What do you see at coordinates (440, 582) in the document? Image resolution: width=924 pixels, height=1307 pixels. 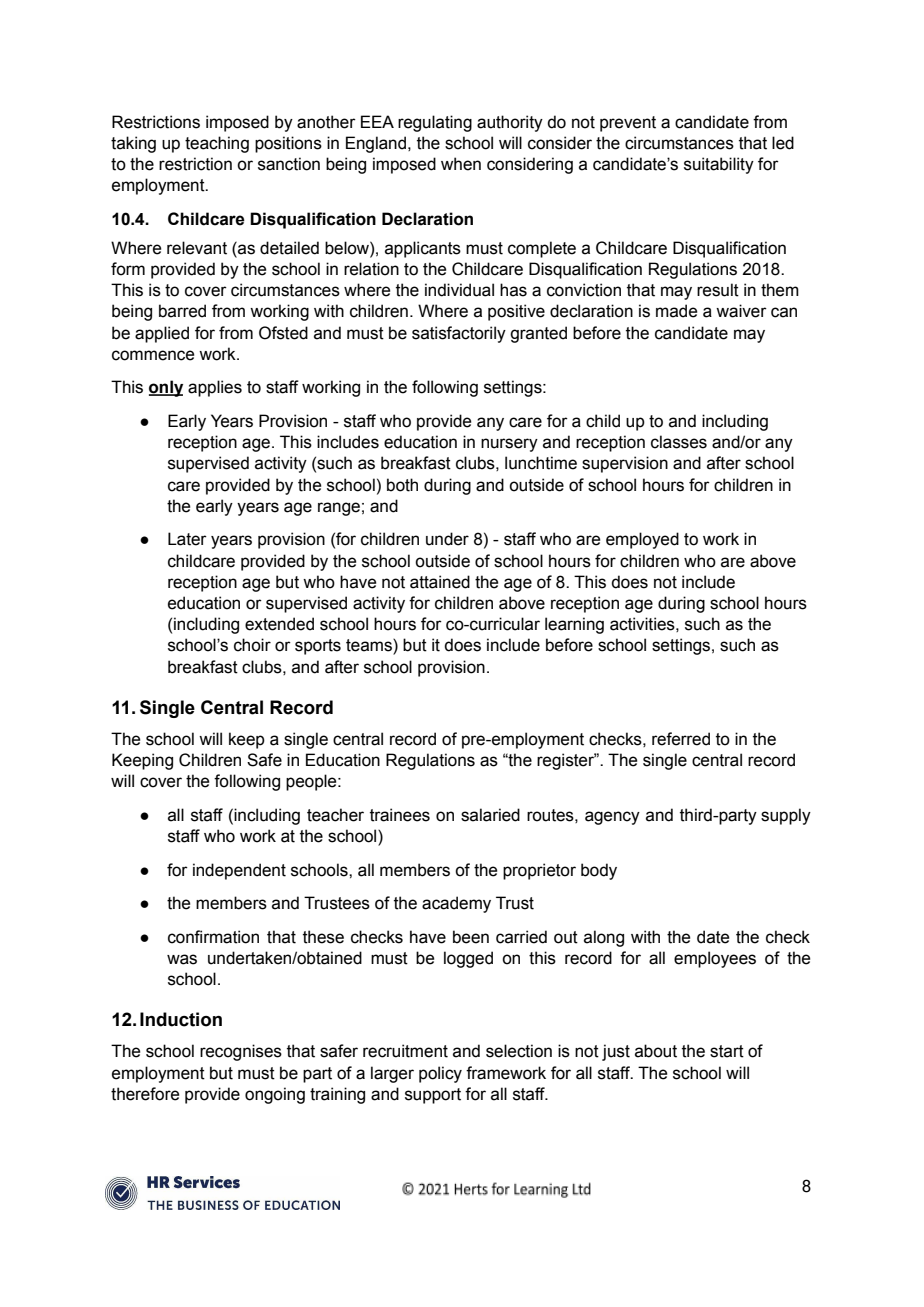 I see `attained` at bounding box center [440, 582].
